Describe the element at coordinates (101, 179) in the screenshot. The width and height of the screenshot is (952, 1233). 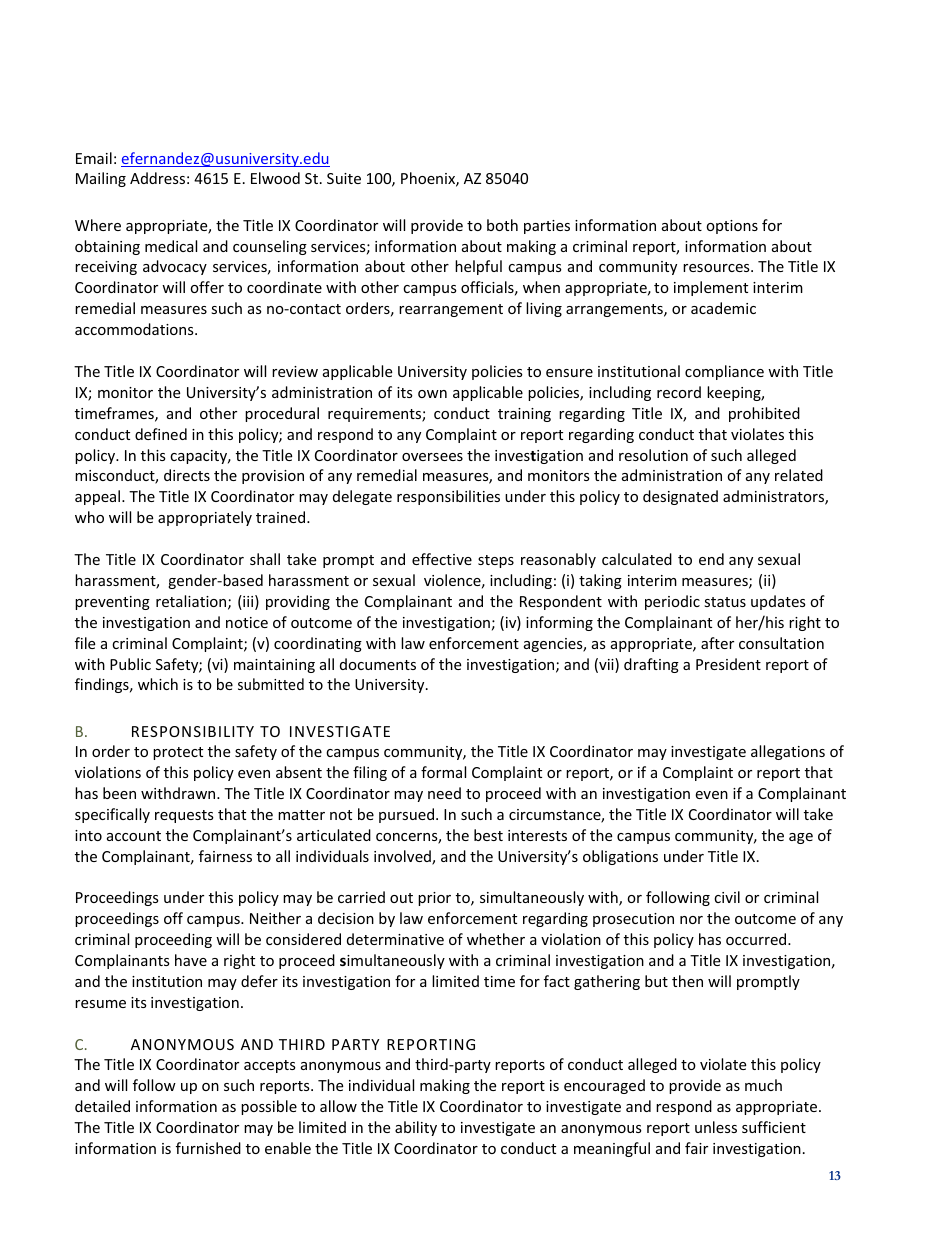
I see `Mailing` at that location.
